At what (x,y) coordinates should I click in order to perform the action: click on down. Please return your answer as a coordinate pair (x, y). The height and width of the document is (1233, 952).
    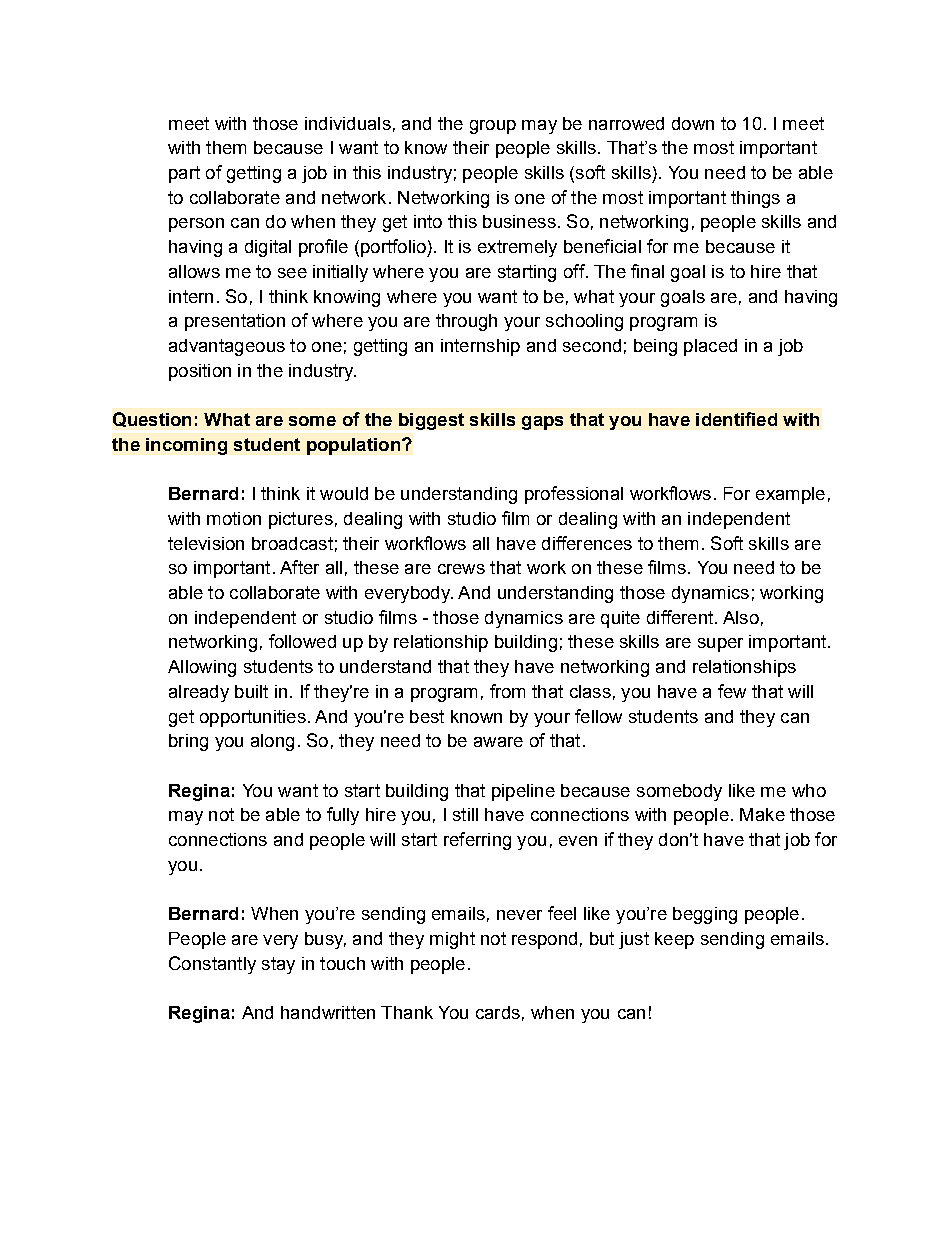
    Looking at the image, I should click on (693, 123).
